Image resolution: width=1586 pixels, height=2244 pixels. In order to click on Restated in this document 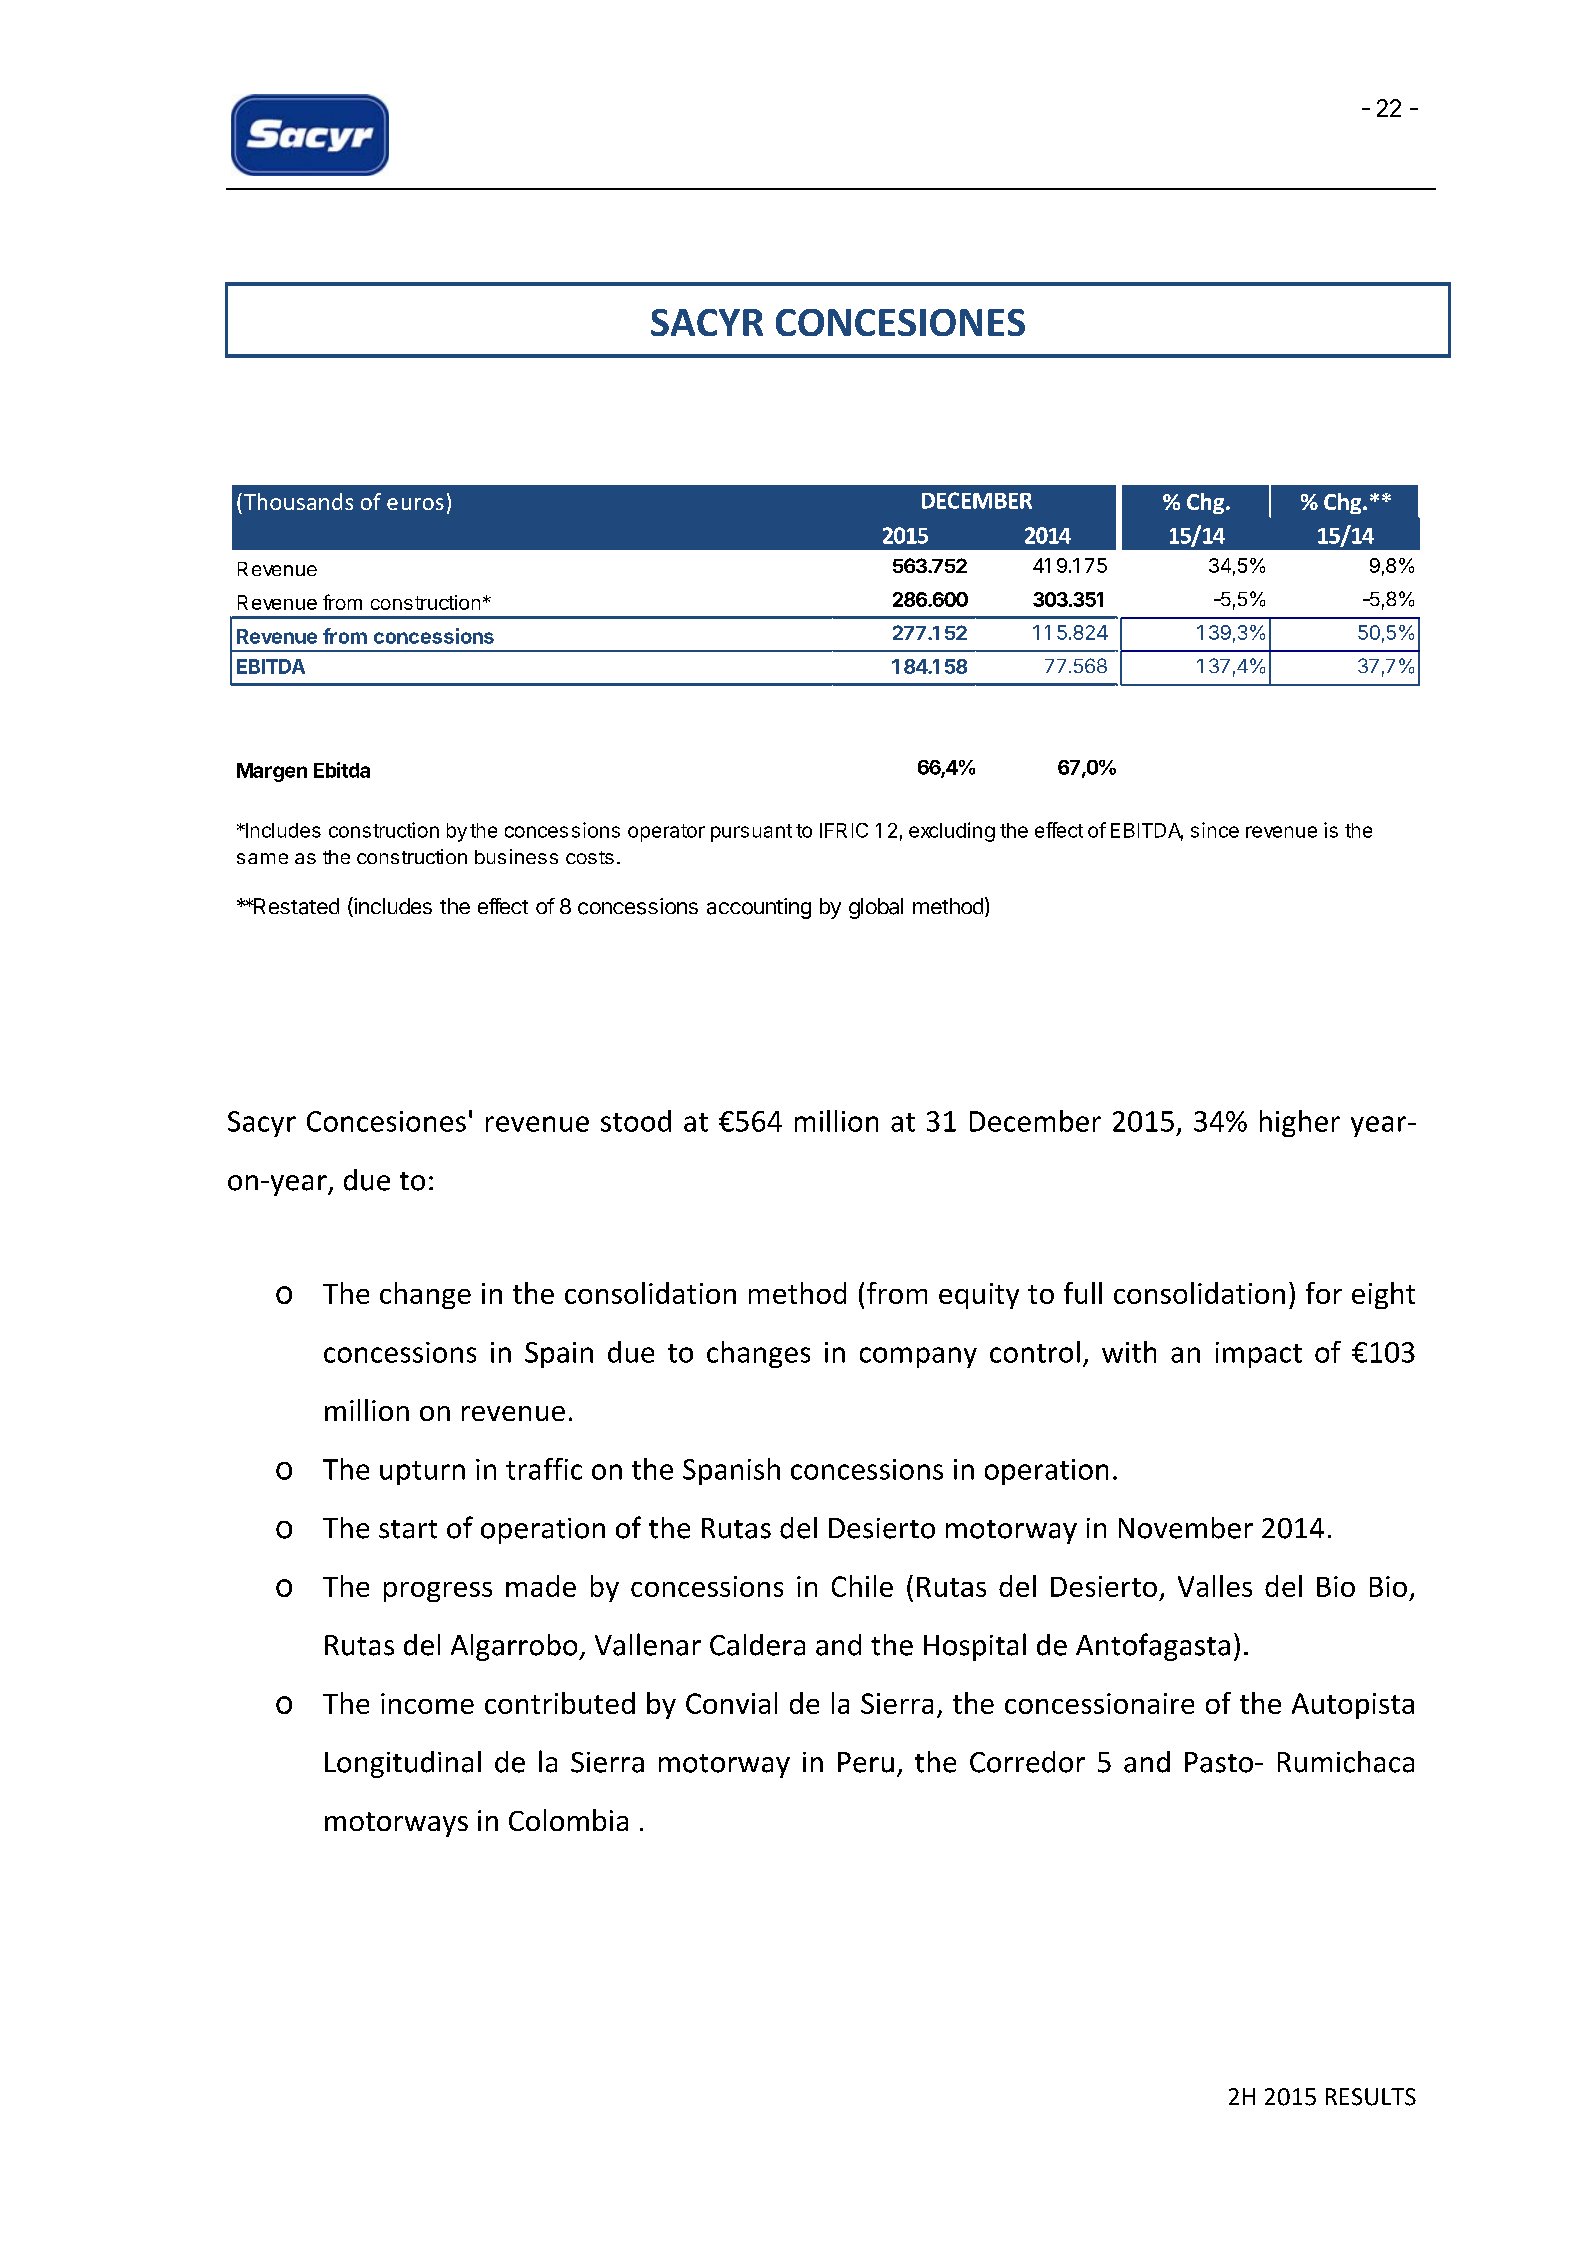, I will do `click(295, 906)`.
